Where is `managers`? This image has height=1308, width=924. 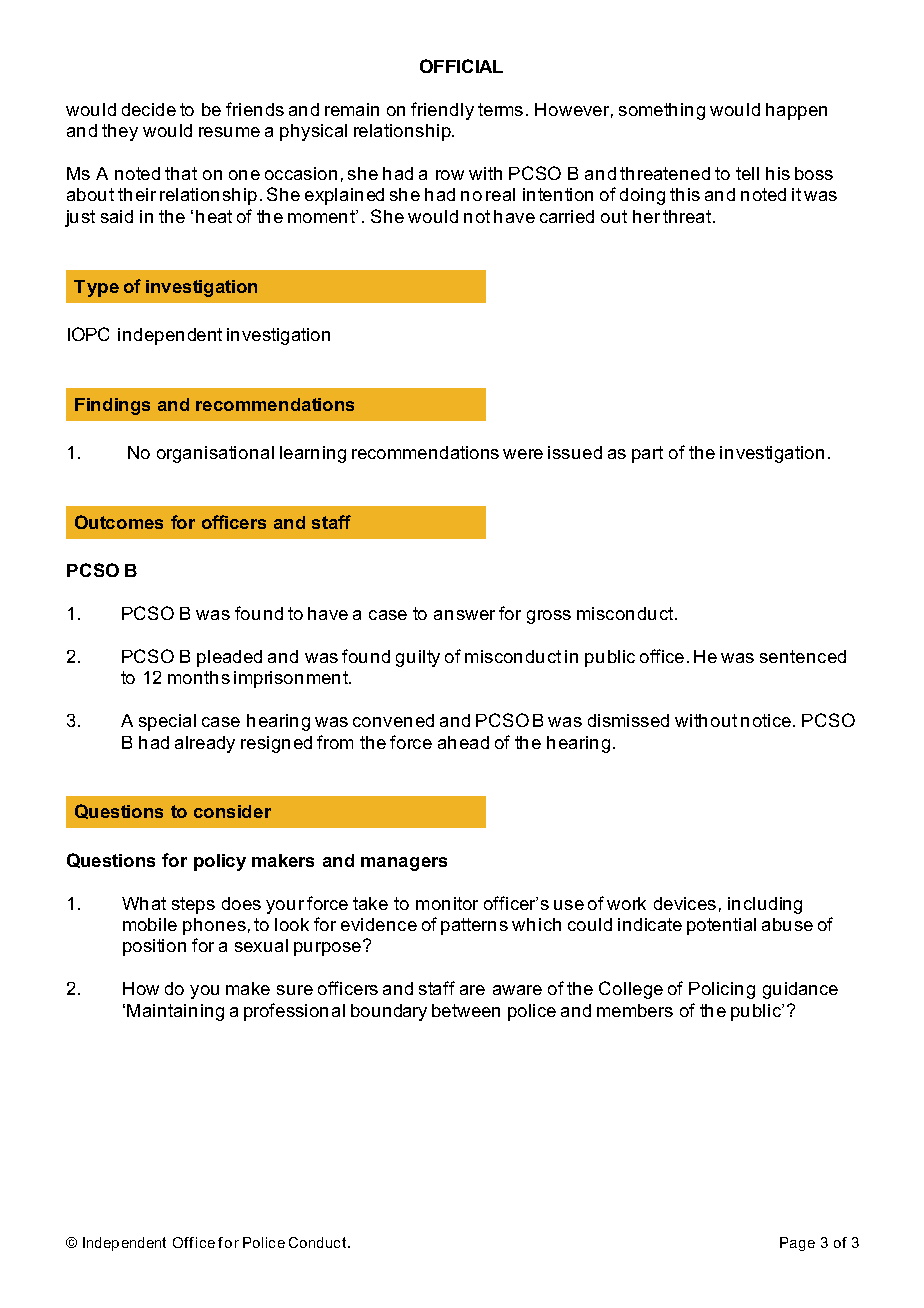 managers is located at coordinates (404, 864).
